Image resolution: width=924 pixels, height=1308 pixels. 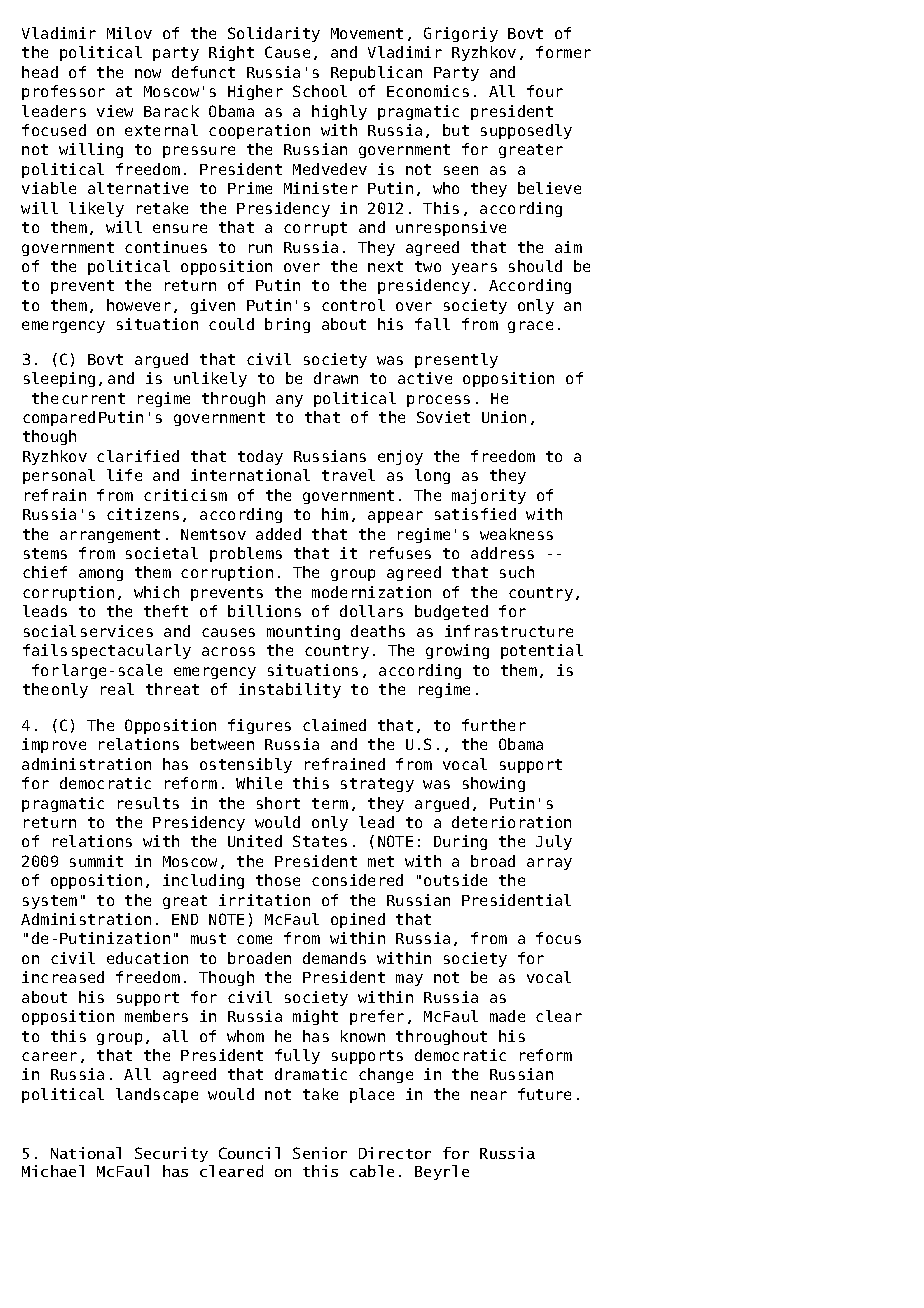 I want to click on Senior, so click(x=320, y=1153).
